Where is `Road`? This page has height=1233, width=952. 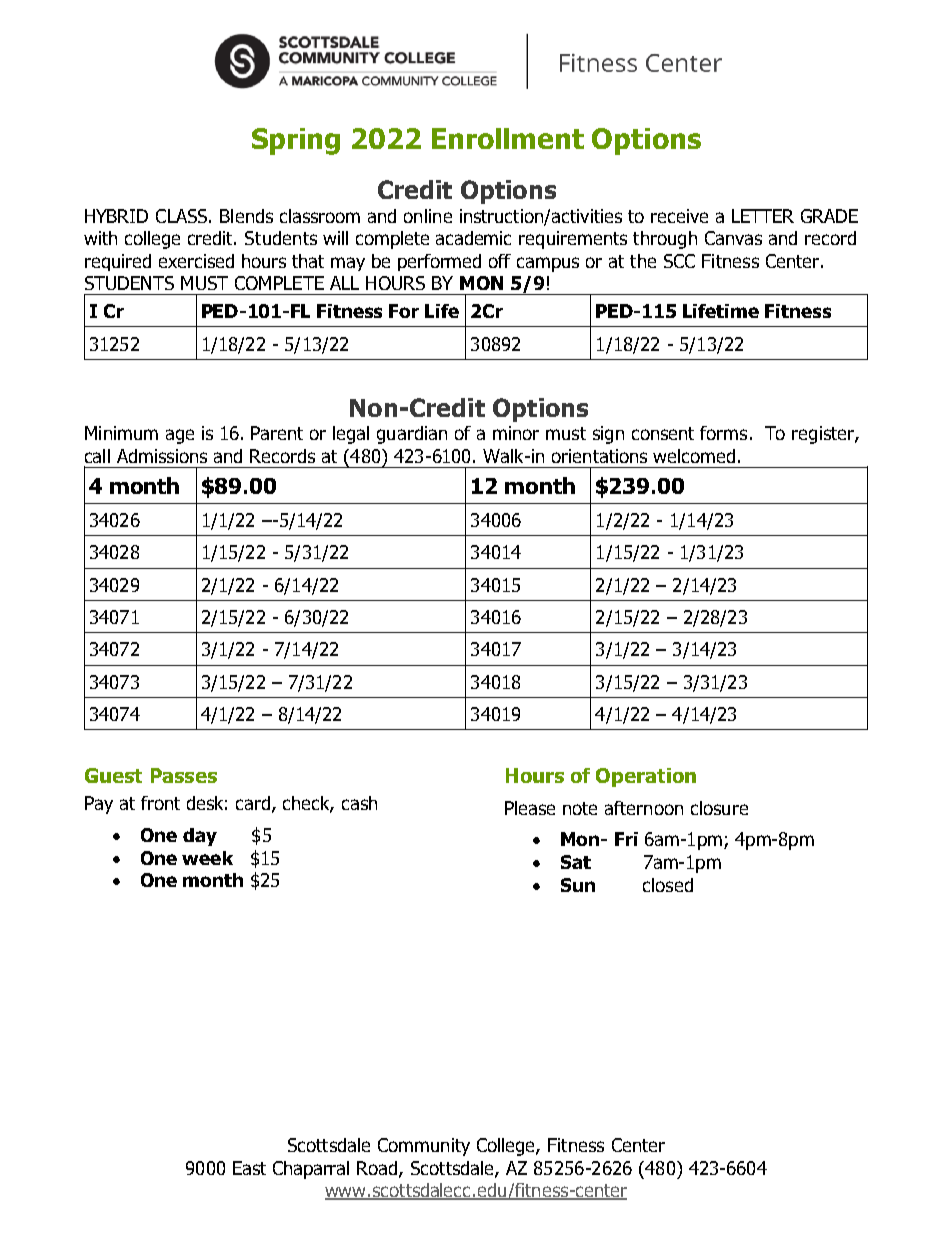
Road is located at coordinates (378, 1169).
